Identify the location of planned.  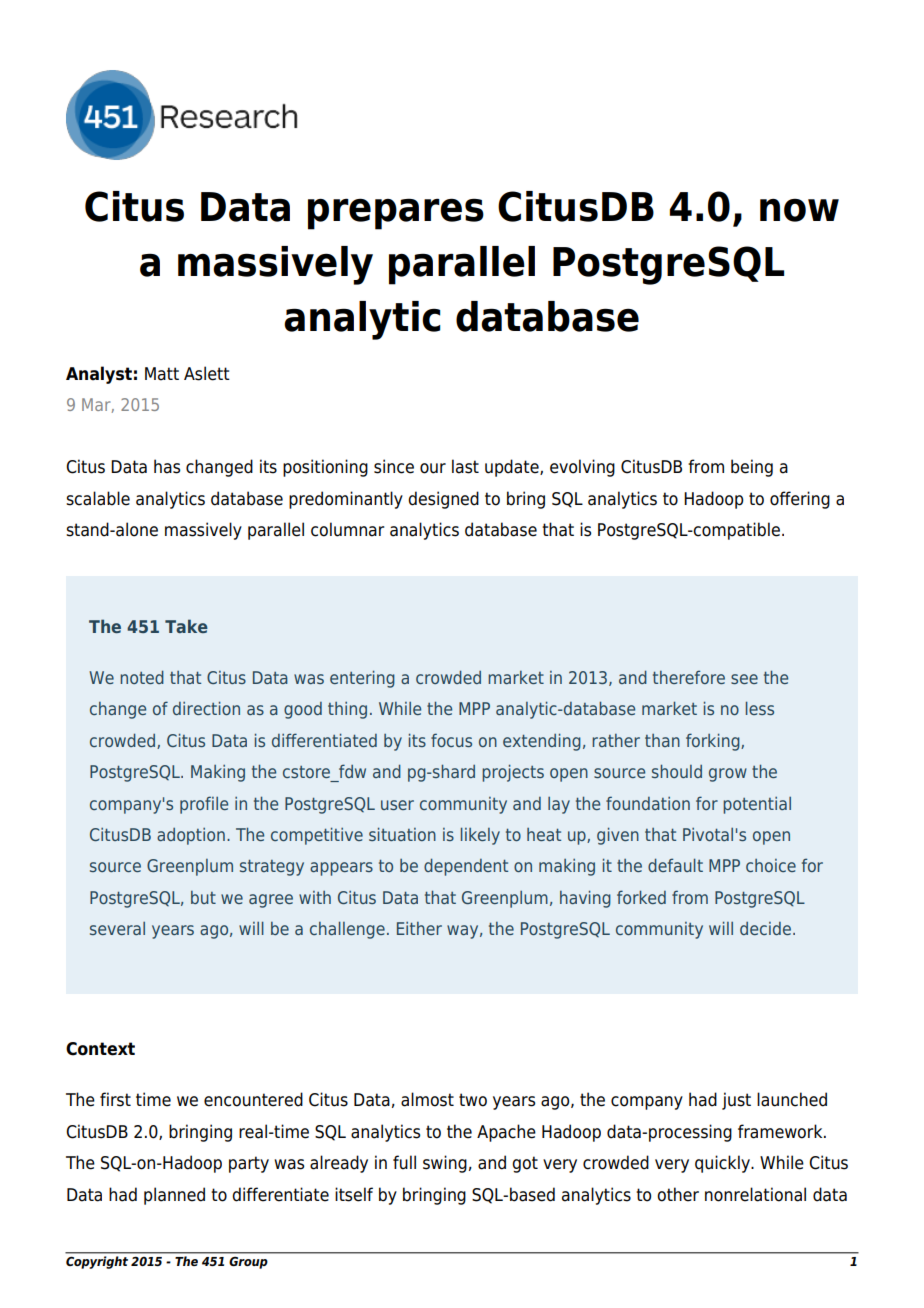
(174, 1196).
